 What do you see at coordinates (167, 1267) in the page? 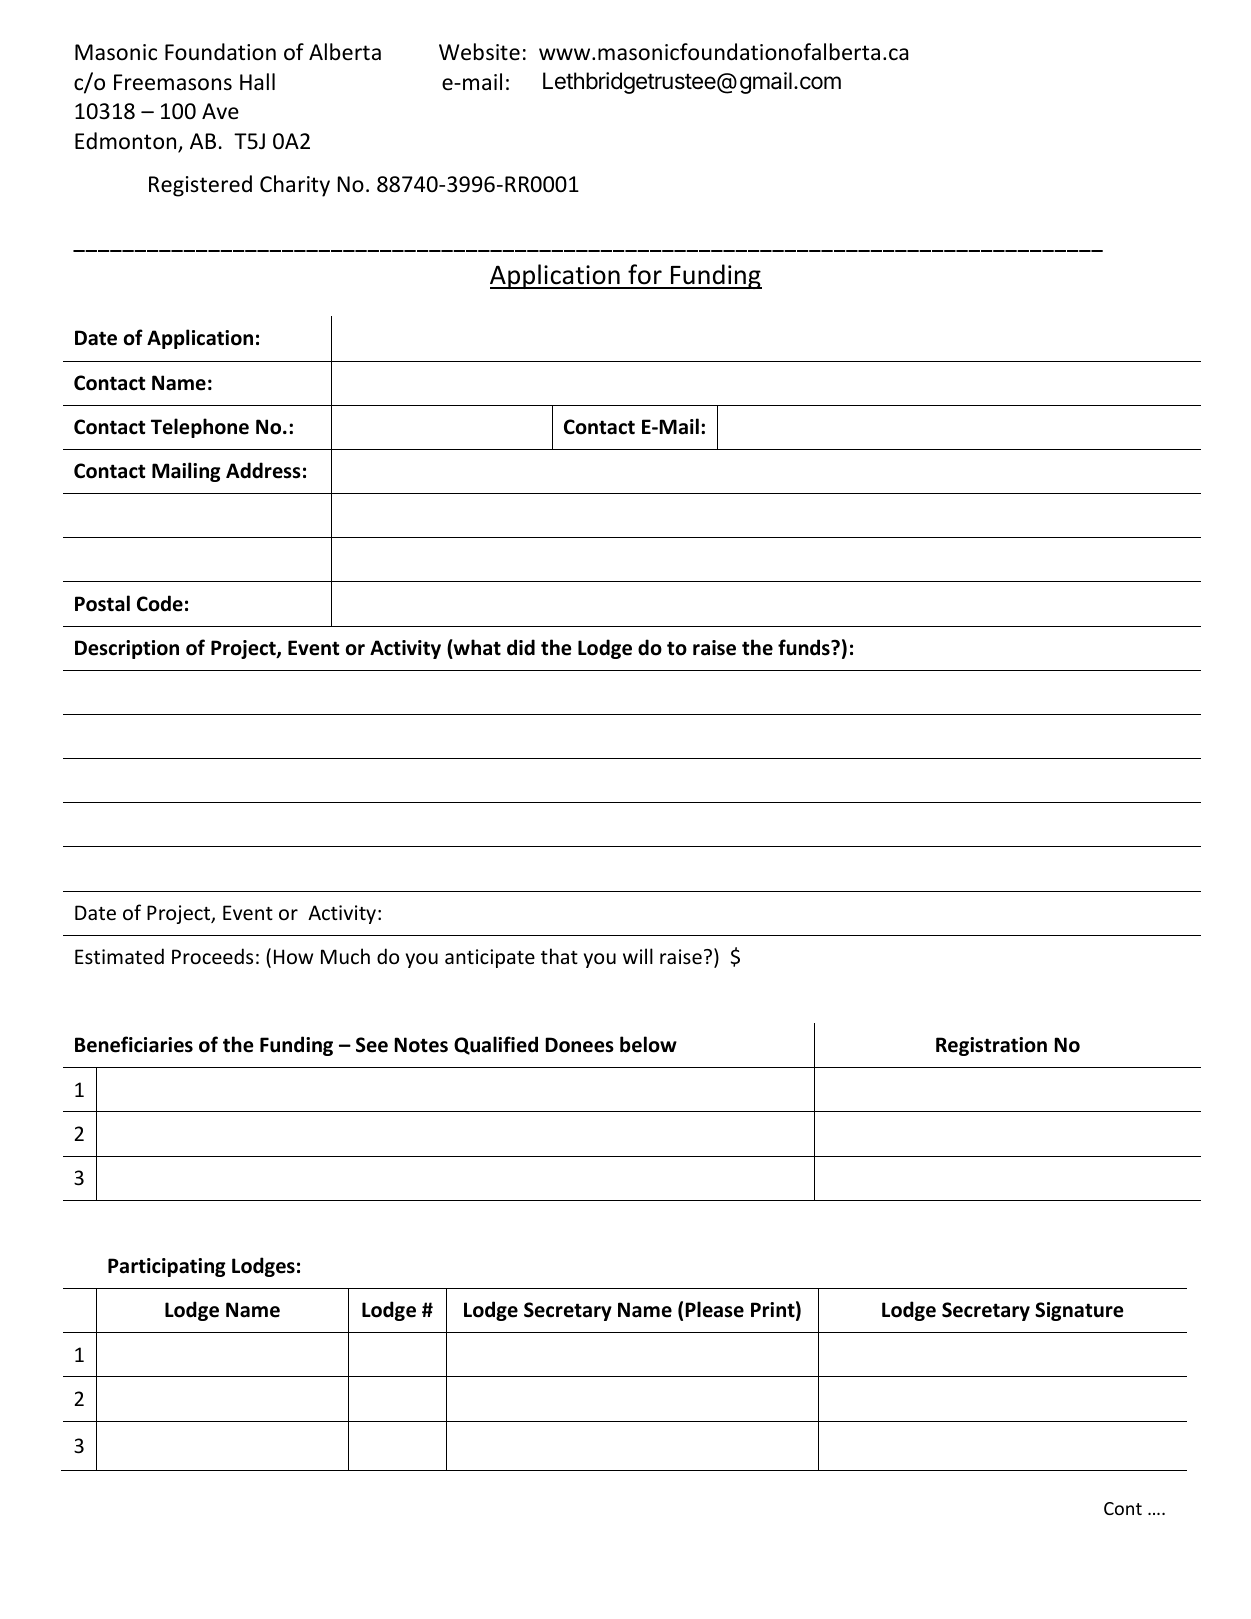
I see `Participating` at bounding box center [167, 1267].
